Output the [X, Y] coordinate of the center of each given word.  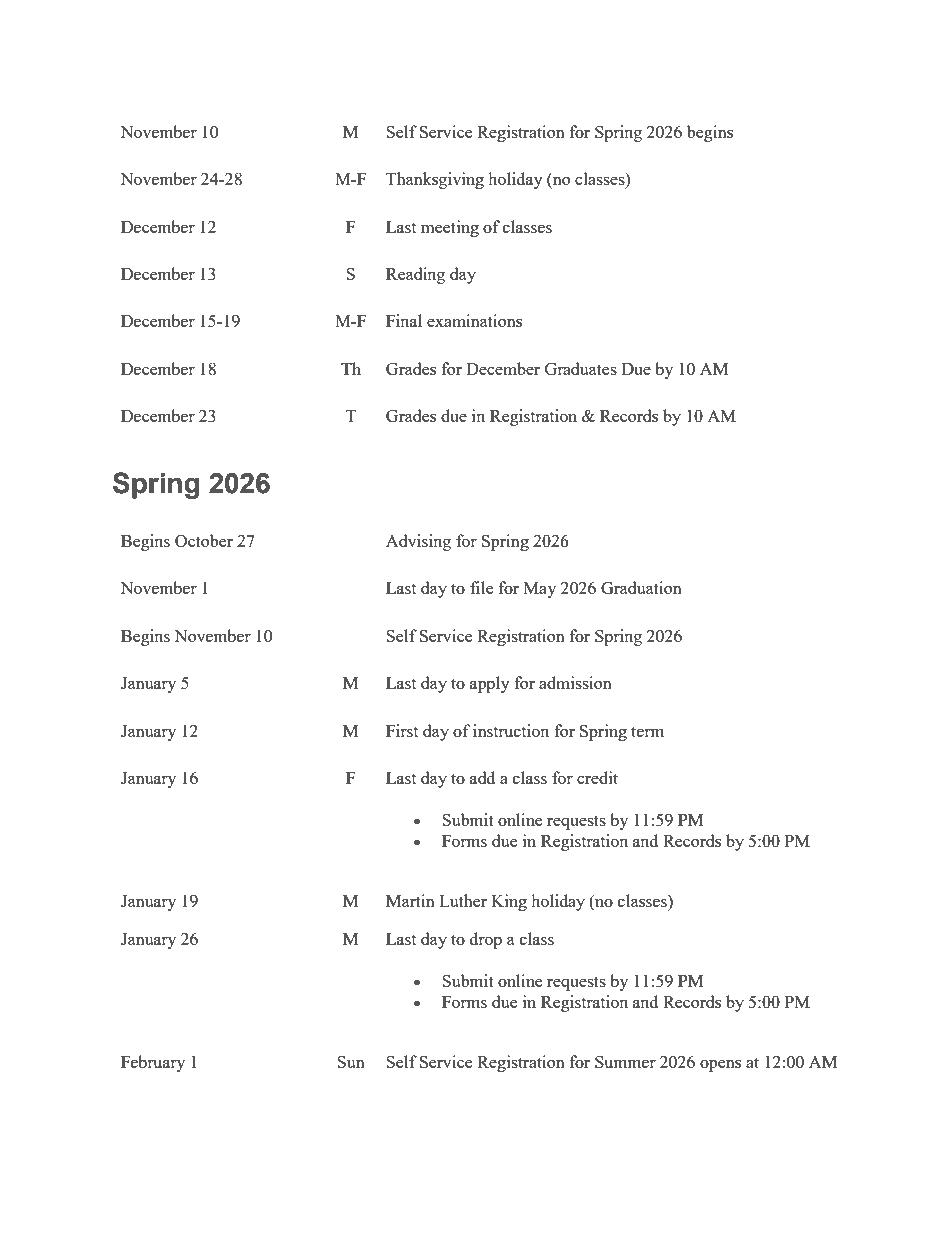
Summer [625, 1062]
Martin [410, 900]
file [481, 587]
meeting [450, 228]
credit [597, 777]
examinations [474, 320]
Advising [418, 542]
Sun [351, 1062]
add [482, 777]
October [204, 540]
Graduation [641, 587]
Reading [415, 275]
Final [404, 320]
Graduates [581, 368]
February [153, 1063]
